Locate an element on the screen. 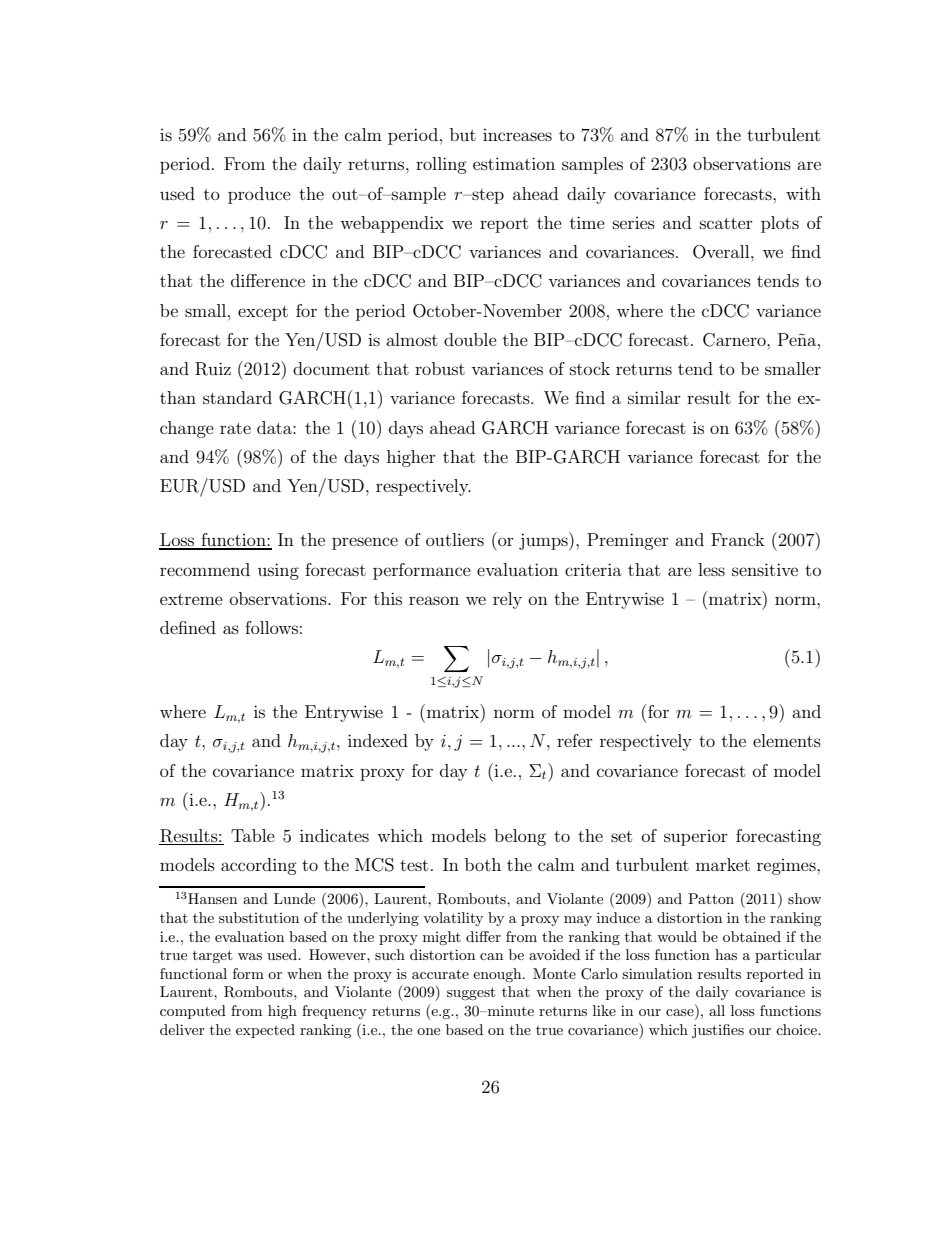 The width and height of the screenshot is (952, 1233). estimation is located at coordinates (514, 163).
